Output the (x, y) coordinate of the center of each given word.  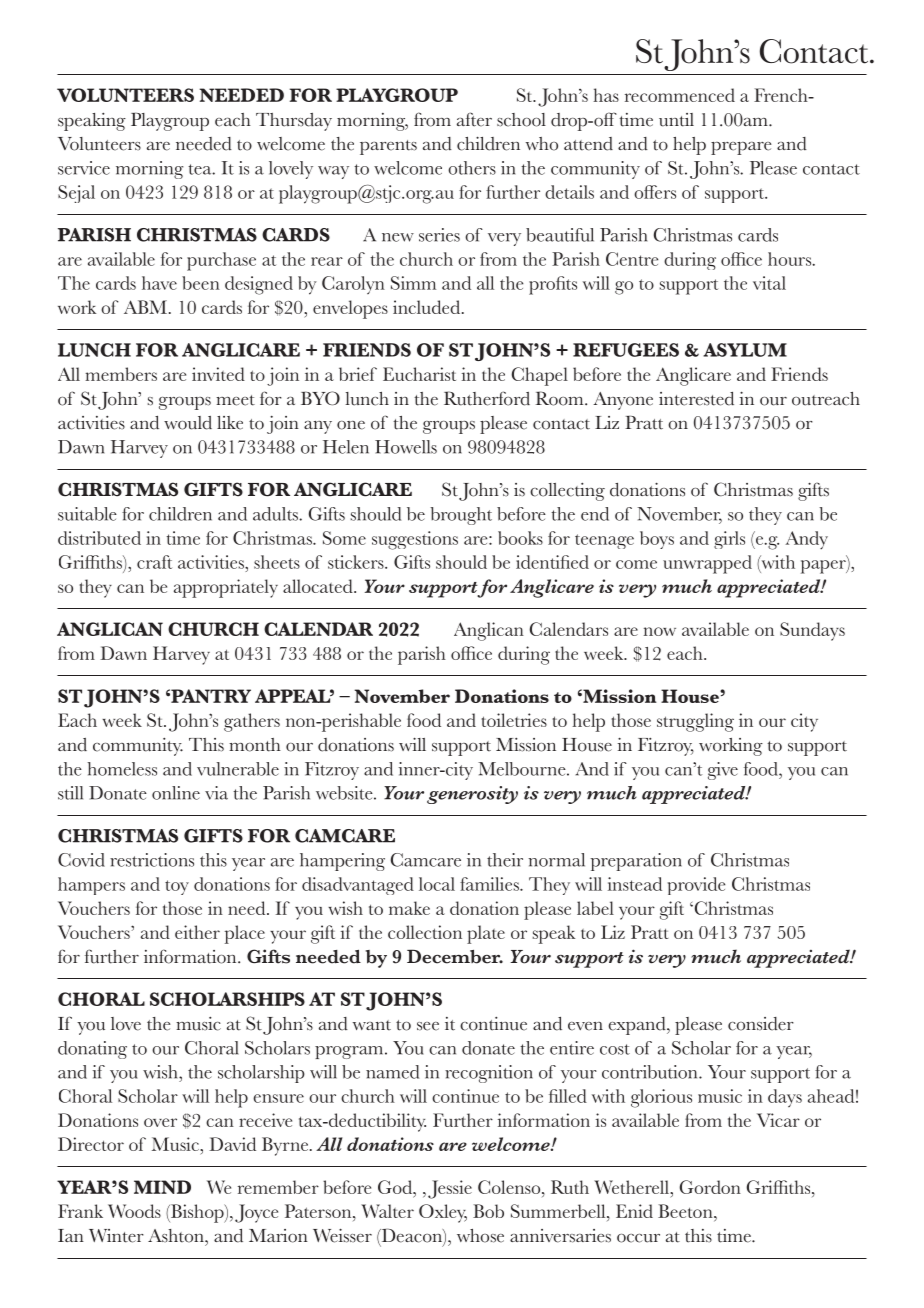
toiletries (514, 720)
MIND (162, 1187)
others (472, 168)
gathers (252, 722)
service (84, 168)
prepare (741, 148)
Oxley (443, 1213)
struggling (695, 722)
